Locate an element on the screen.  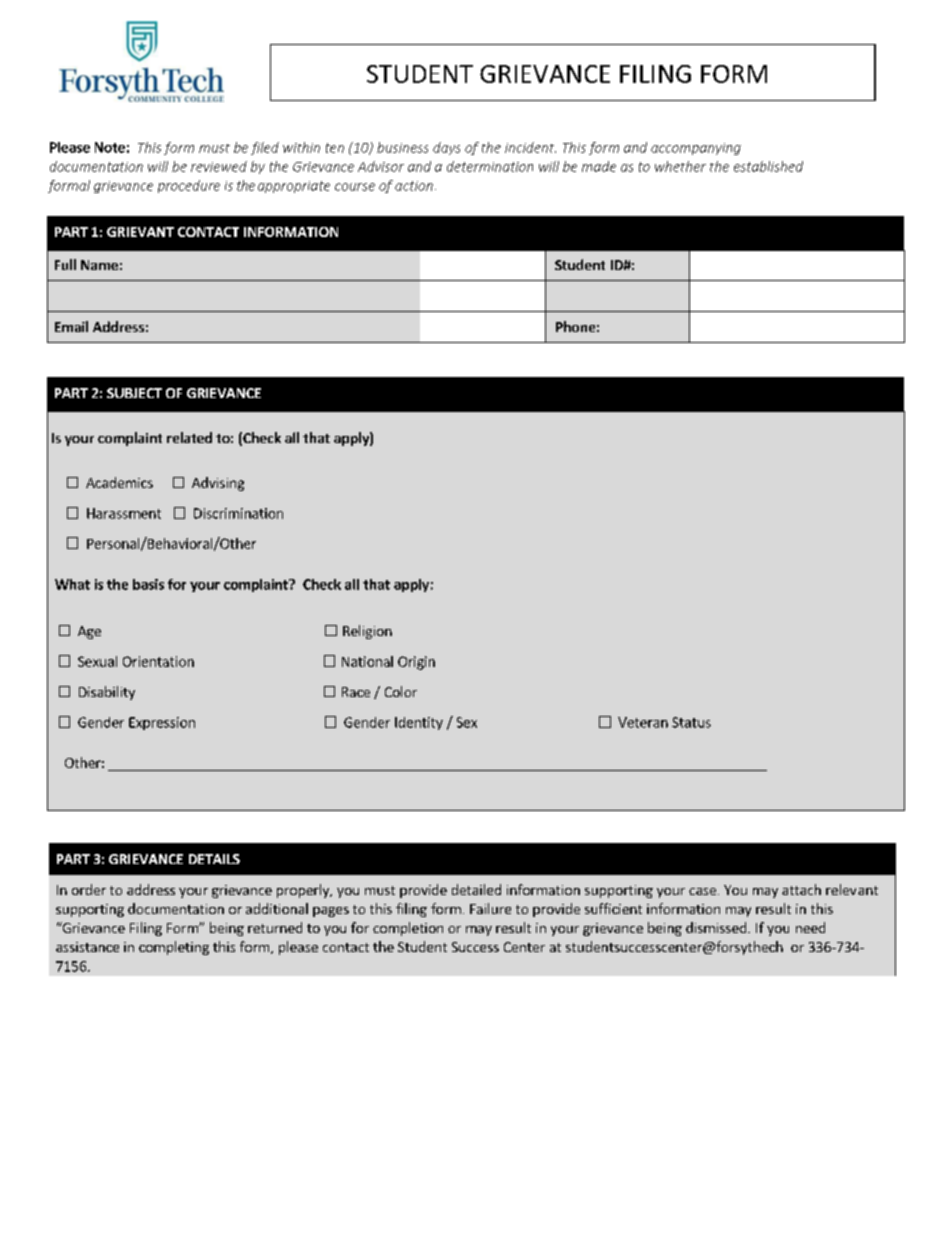
completing is located at coordinates (174, 948).
